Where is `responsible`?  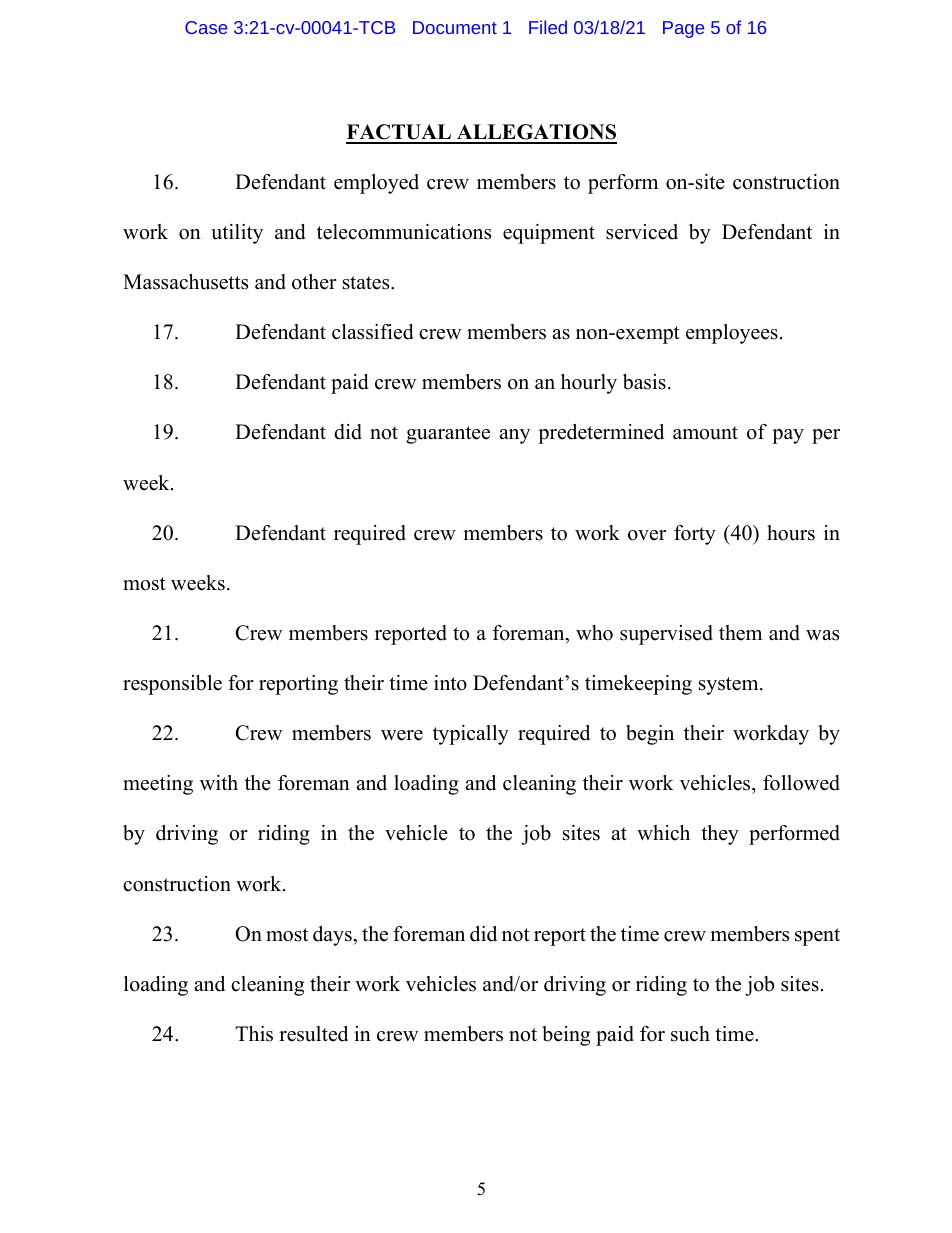 responsible is located at coordinates (172, 685).
